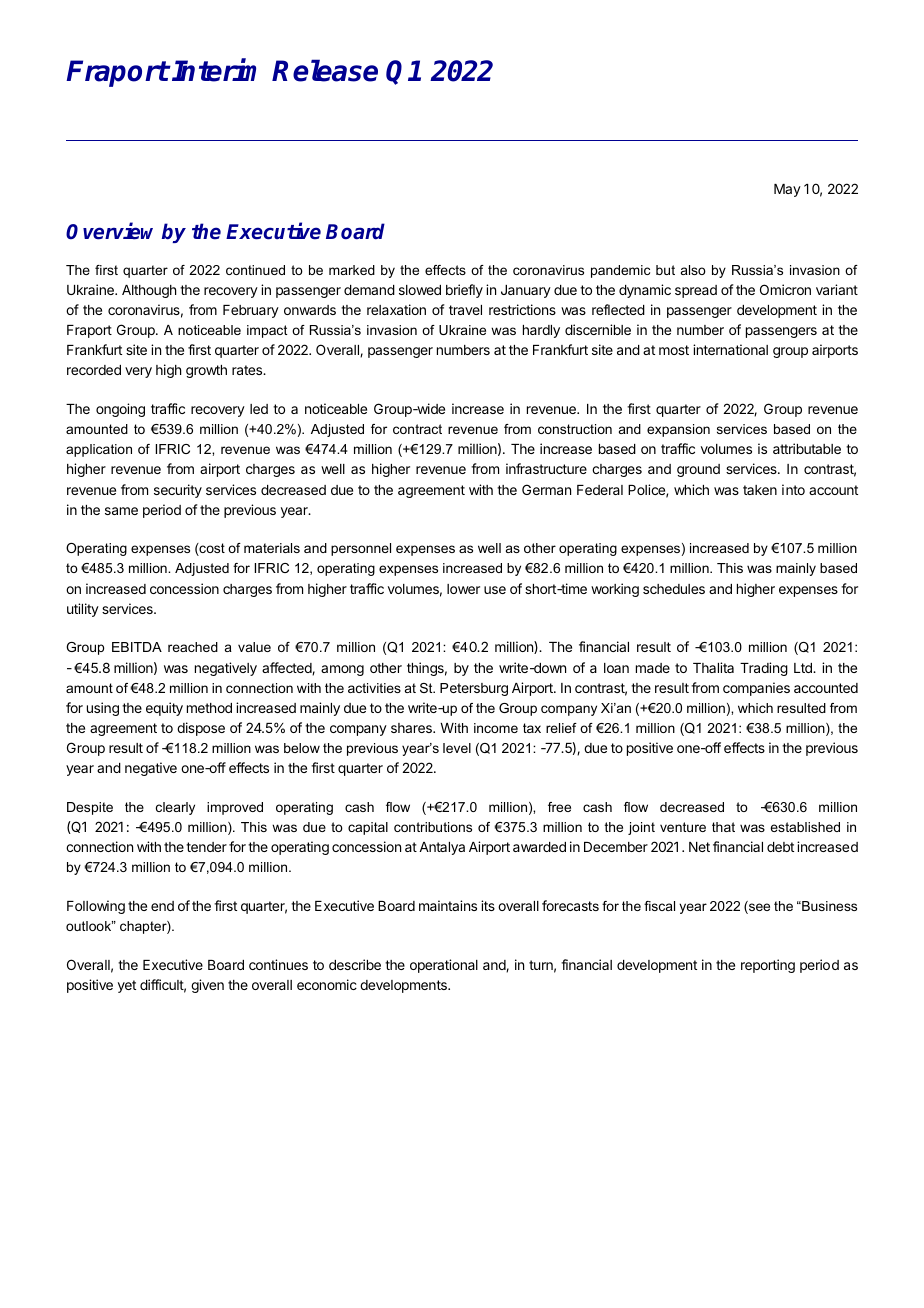 The width and height of the screenshot is (924, 1308). Describe the element at coordinates (417, 429) in the screenshot. I see `contract` at that location.
